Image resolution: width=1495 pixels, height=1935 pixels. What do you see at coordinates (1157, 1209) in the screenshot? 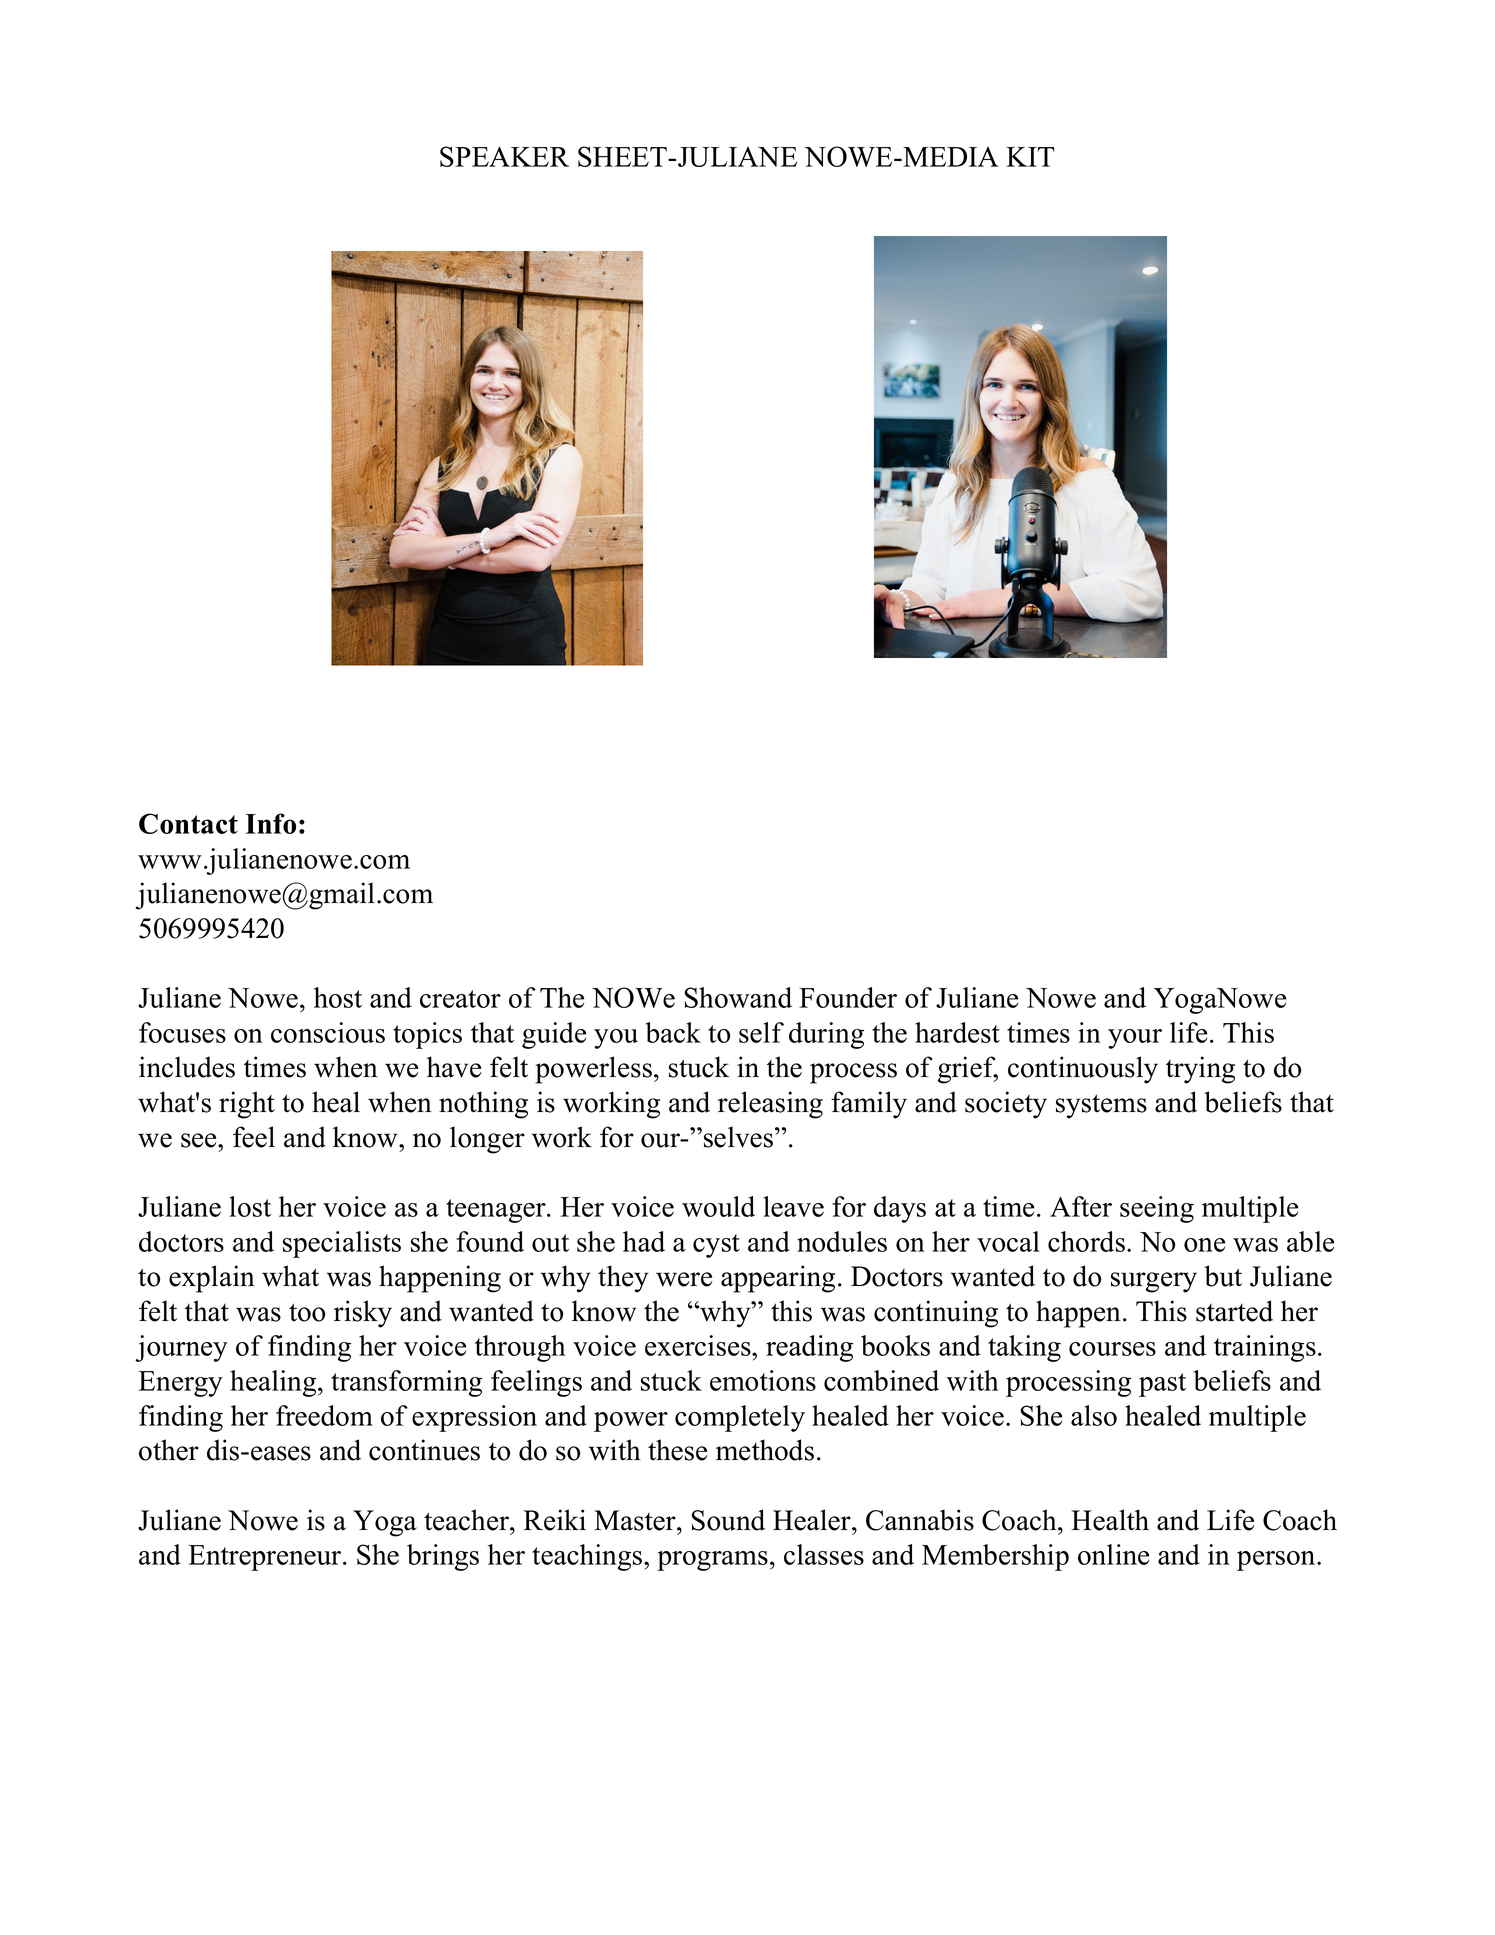
I see `seeing` at bounding box center [1157, 1209].
